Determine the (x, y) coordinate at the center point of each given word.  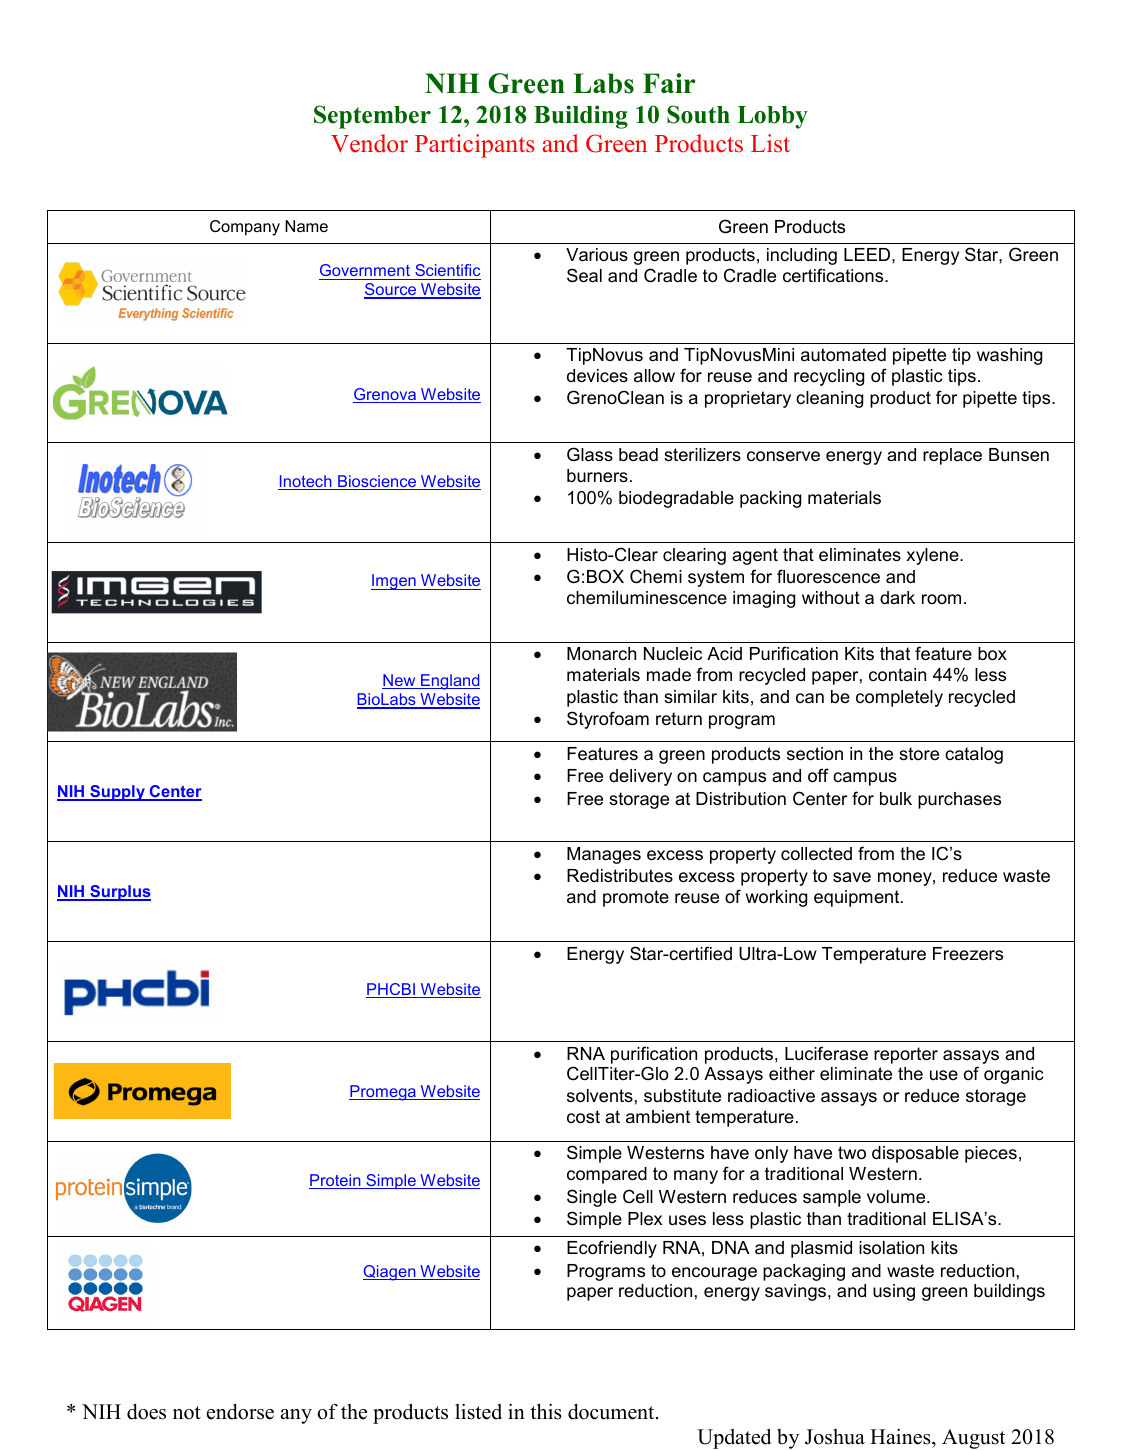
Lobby (772, 117)
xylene (933, 556)
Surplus (119, 893)
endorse (240, 1412)
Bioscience (377, 482)
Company (245, 228)
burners (597, 476)
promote (636, 898)
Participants (475, 146)
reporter (906, 1055)
